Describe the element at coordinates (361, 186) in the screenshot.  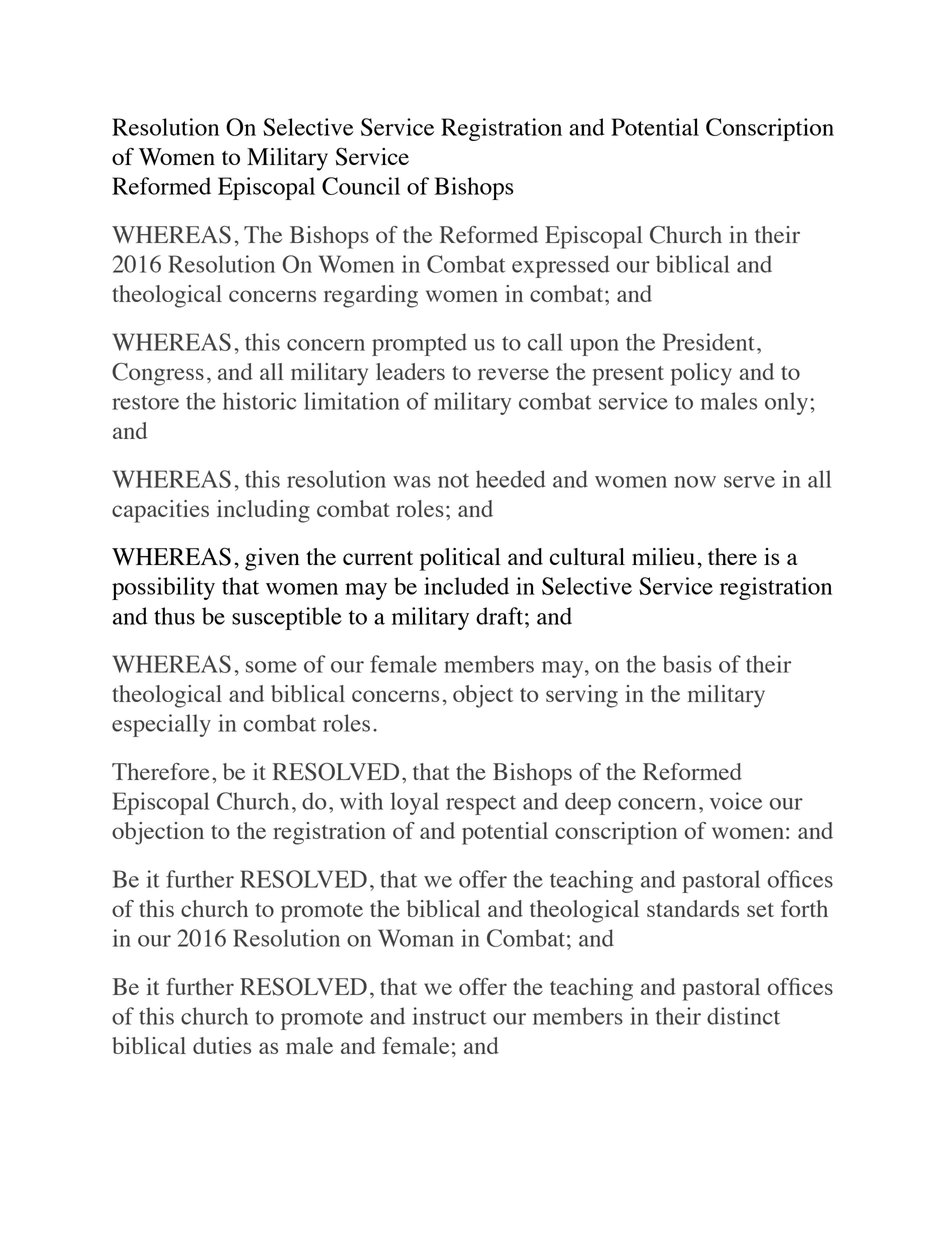
I see `Council` at that location.
